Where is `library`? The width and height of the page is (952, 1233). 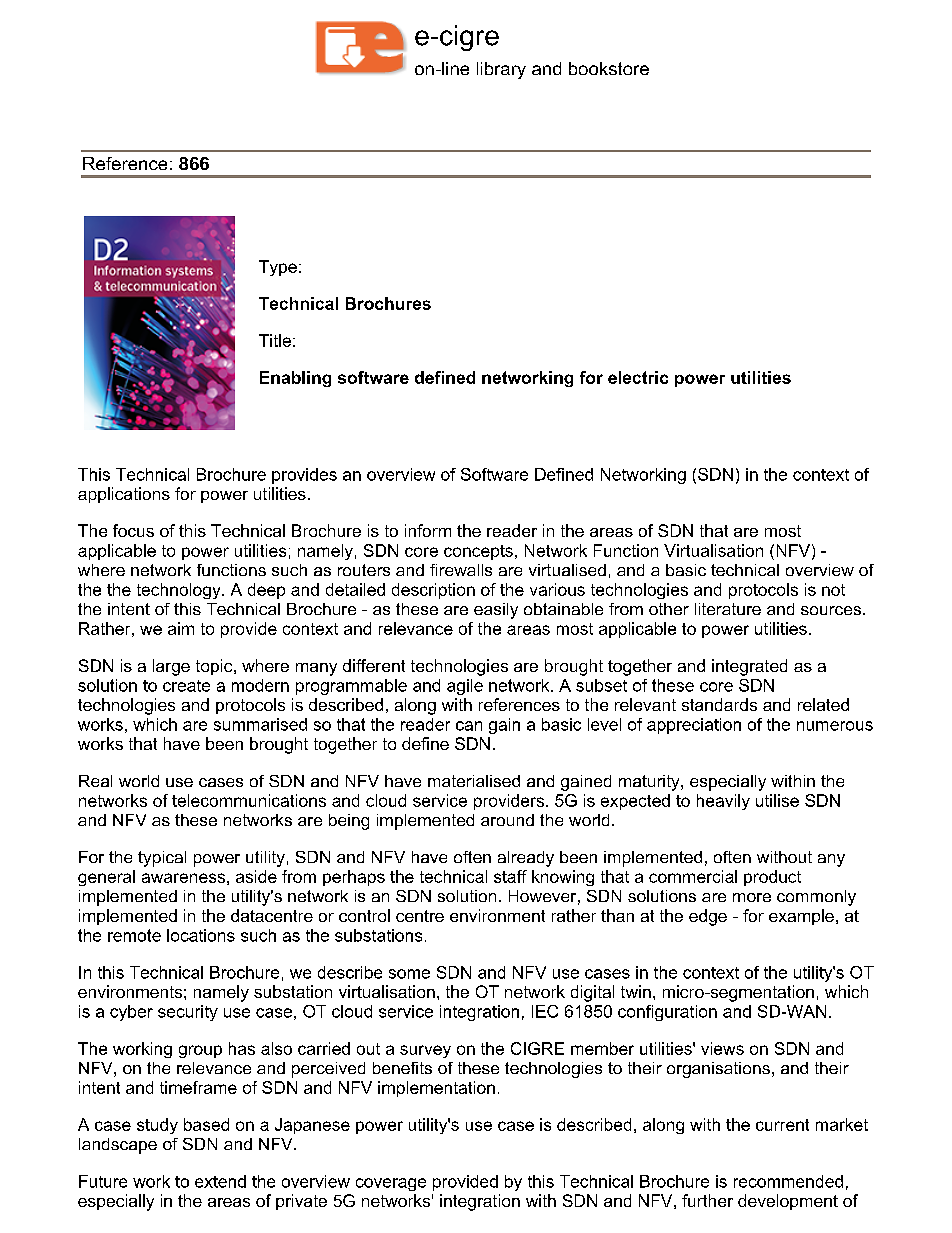 library is located at coordinates (501, 70).
